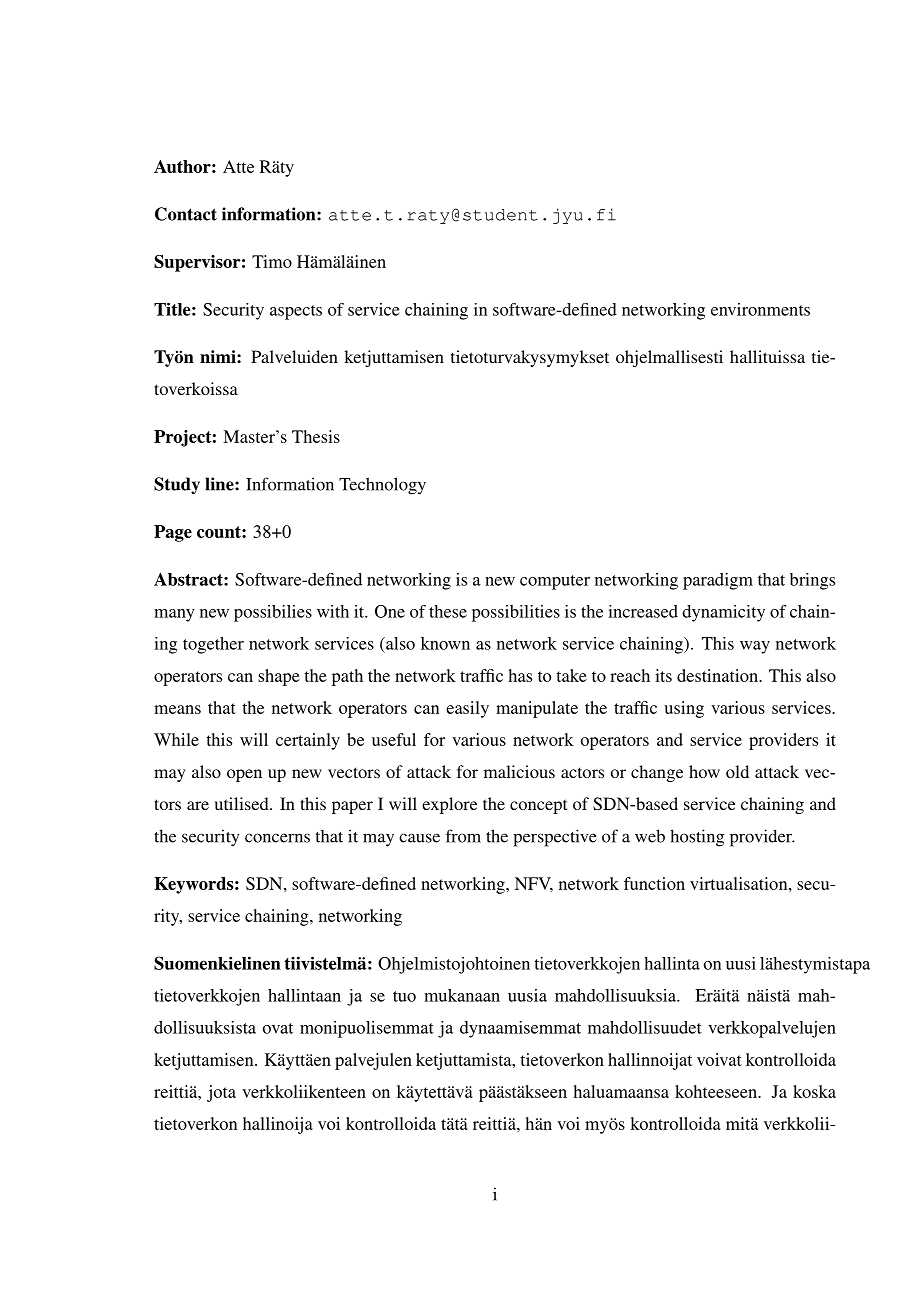 This screenshot has width=924, height=1308. What do you see at coordinates (272, 261) in the screenshot?
I see `Timo` at bounding box center [272, 261].
